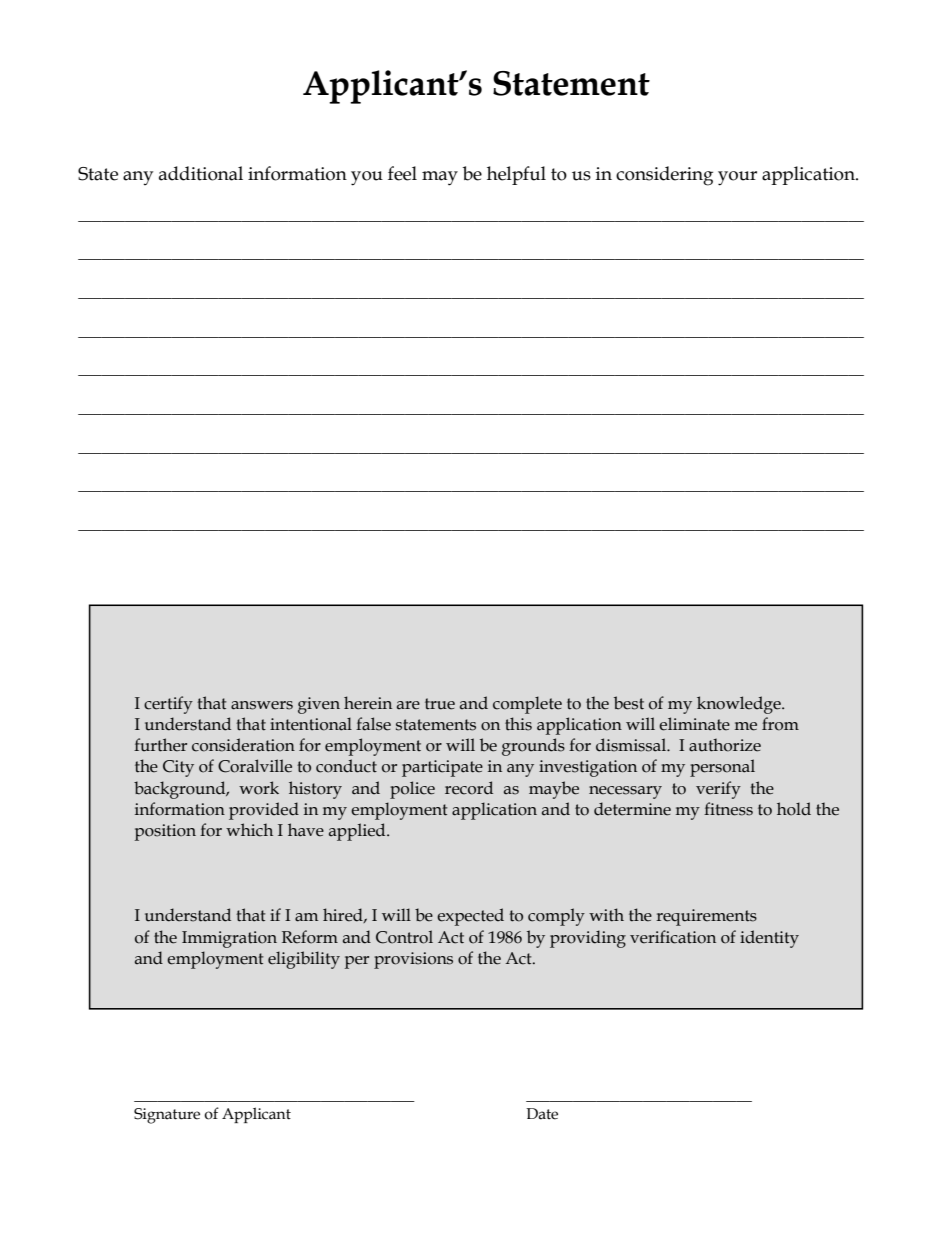  Describe the element at coordinates (402, 173) in the page. I see `feel` at that location.
